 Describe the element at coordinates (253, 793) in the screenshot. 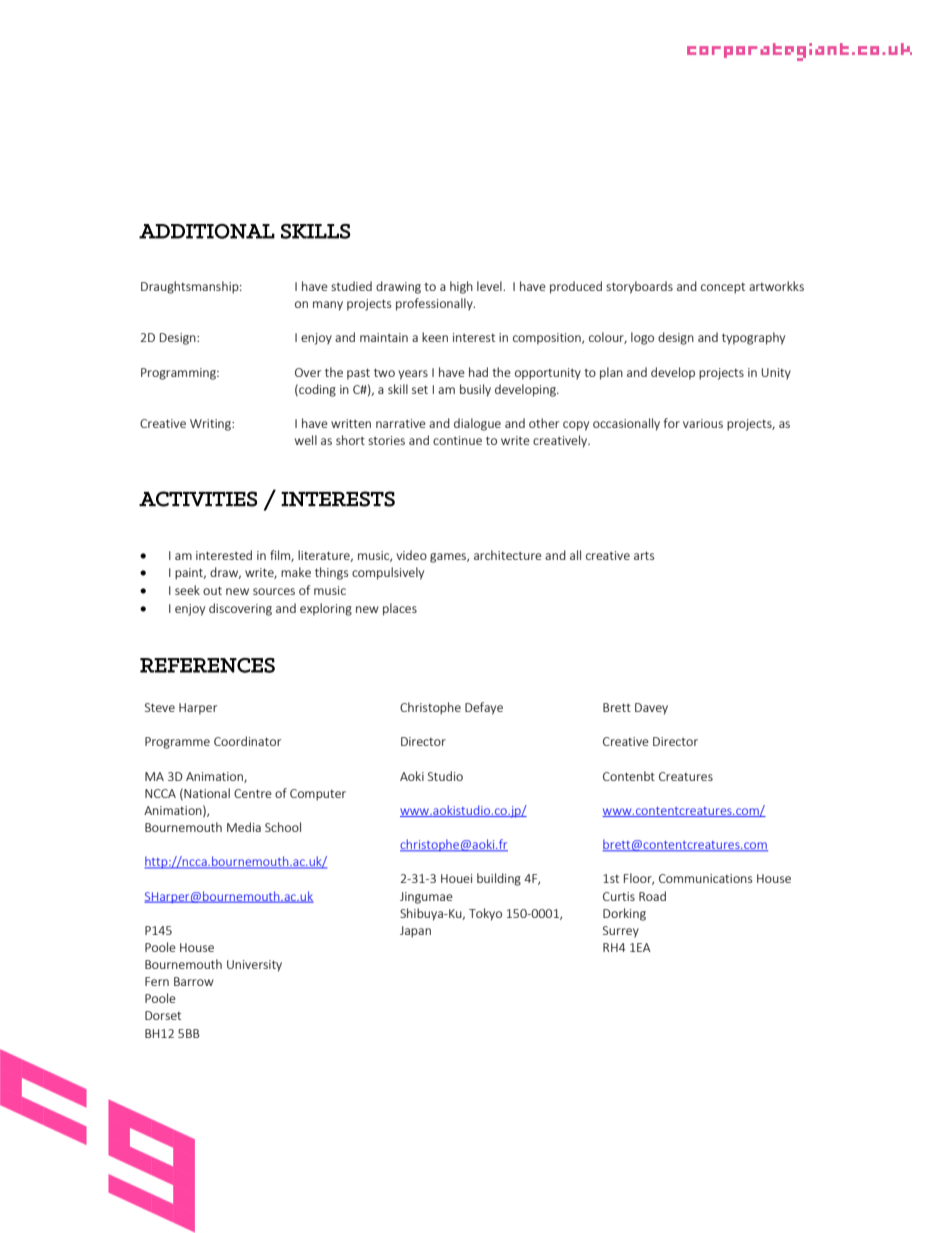

I see `Centre` at that location.
